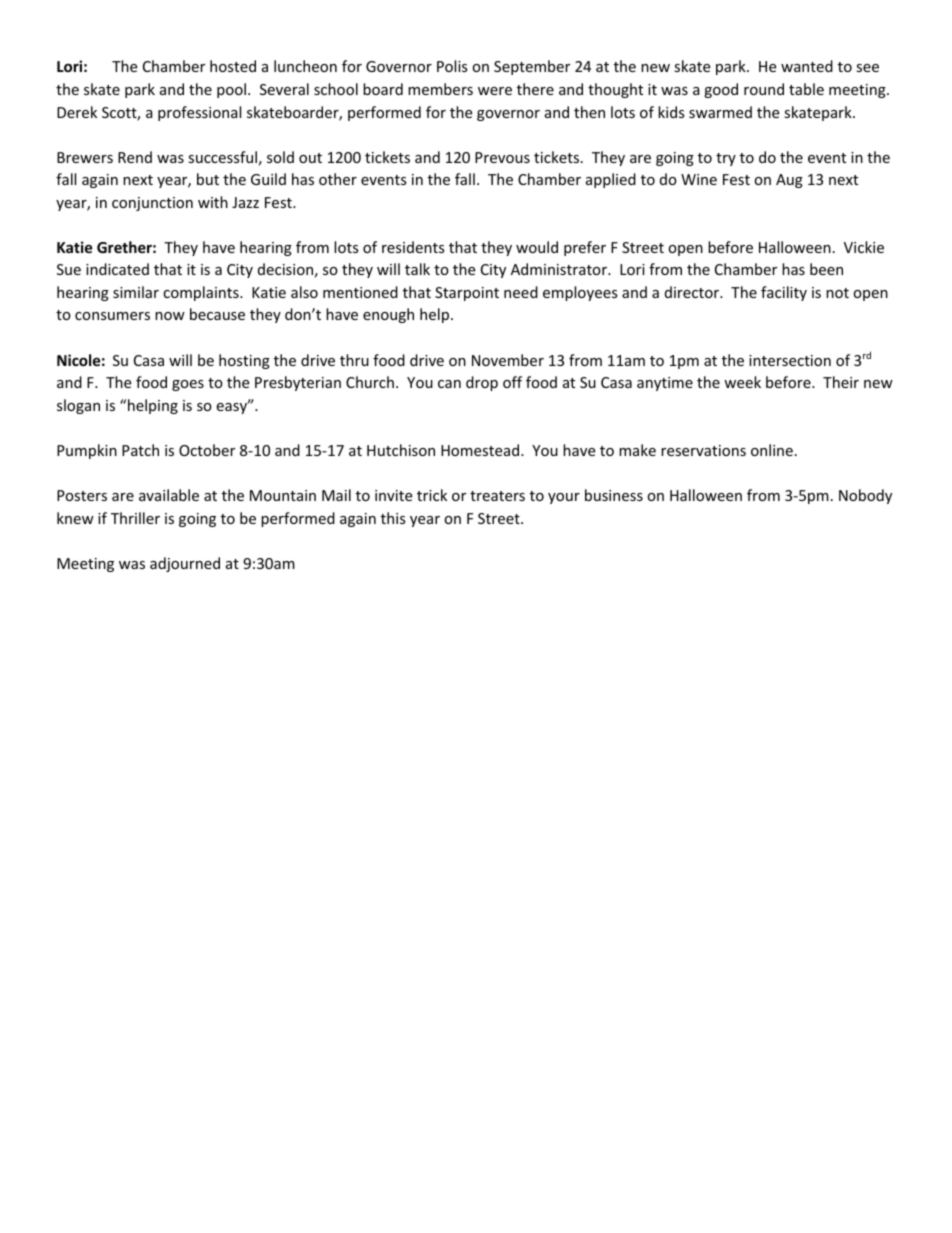  I want to click on available, so click(169, 495).
